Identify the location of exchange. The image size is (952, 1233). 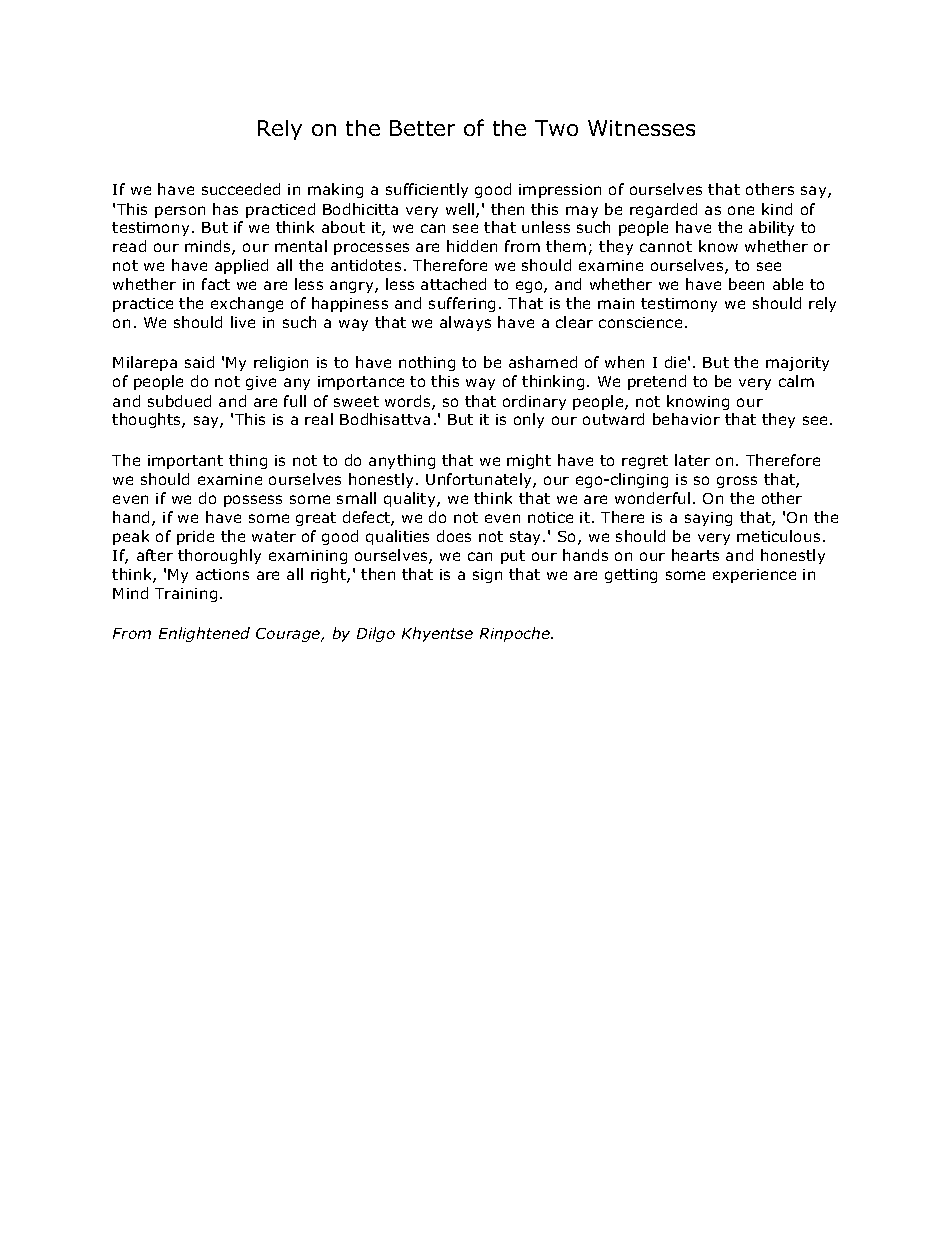
(247, 304).
